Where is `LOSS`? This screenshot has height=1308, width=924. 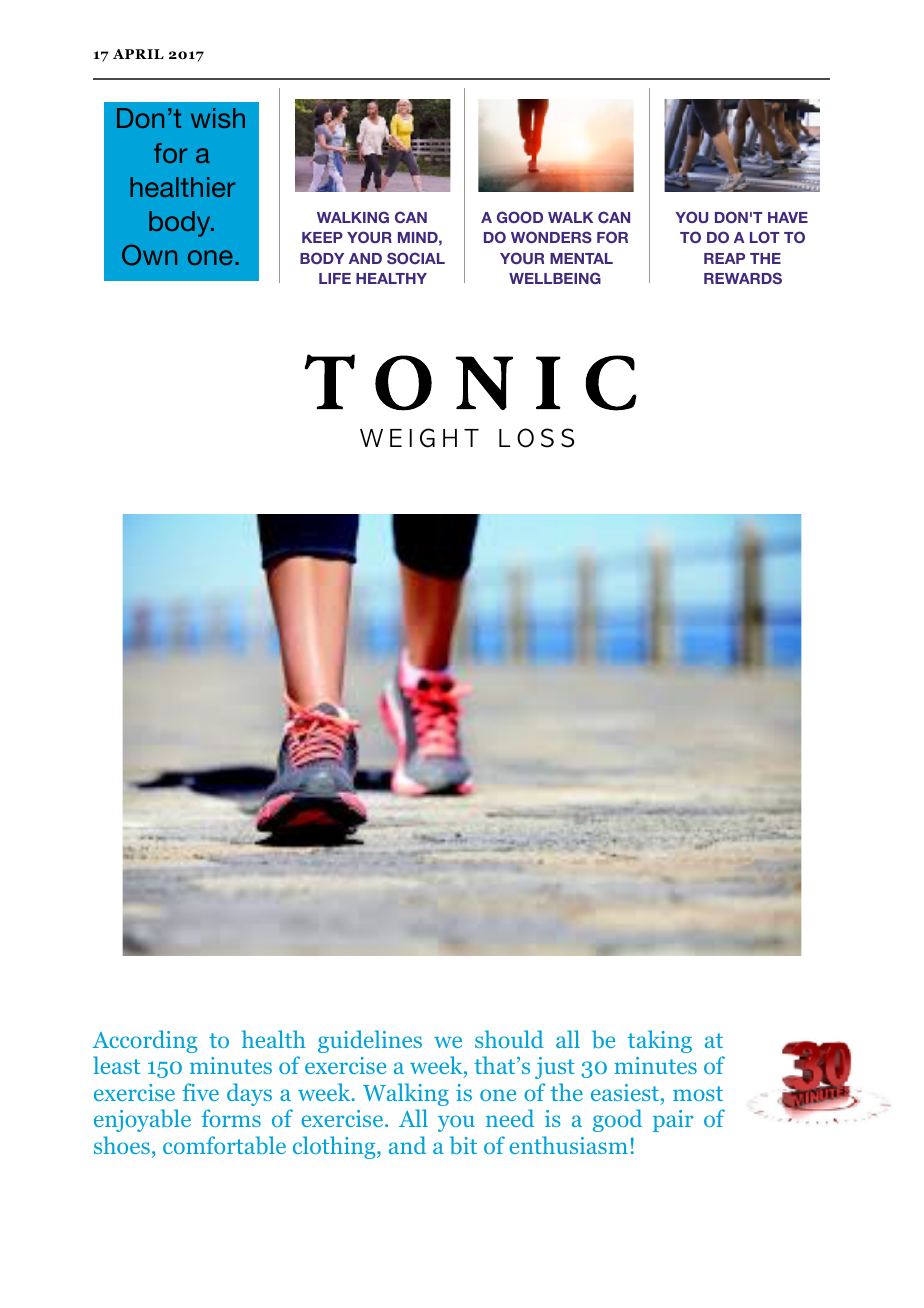 LOSS is located at coordinates (536, 438).
